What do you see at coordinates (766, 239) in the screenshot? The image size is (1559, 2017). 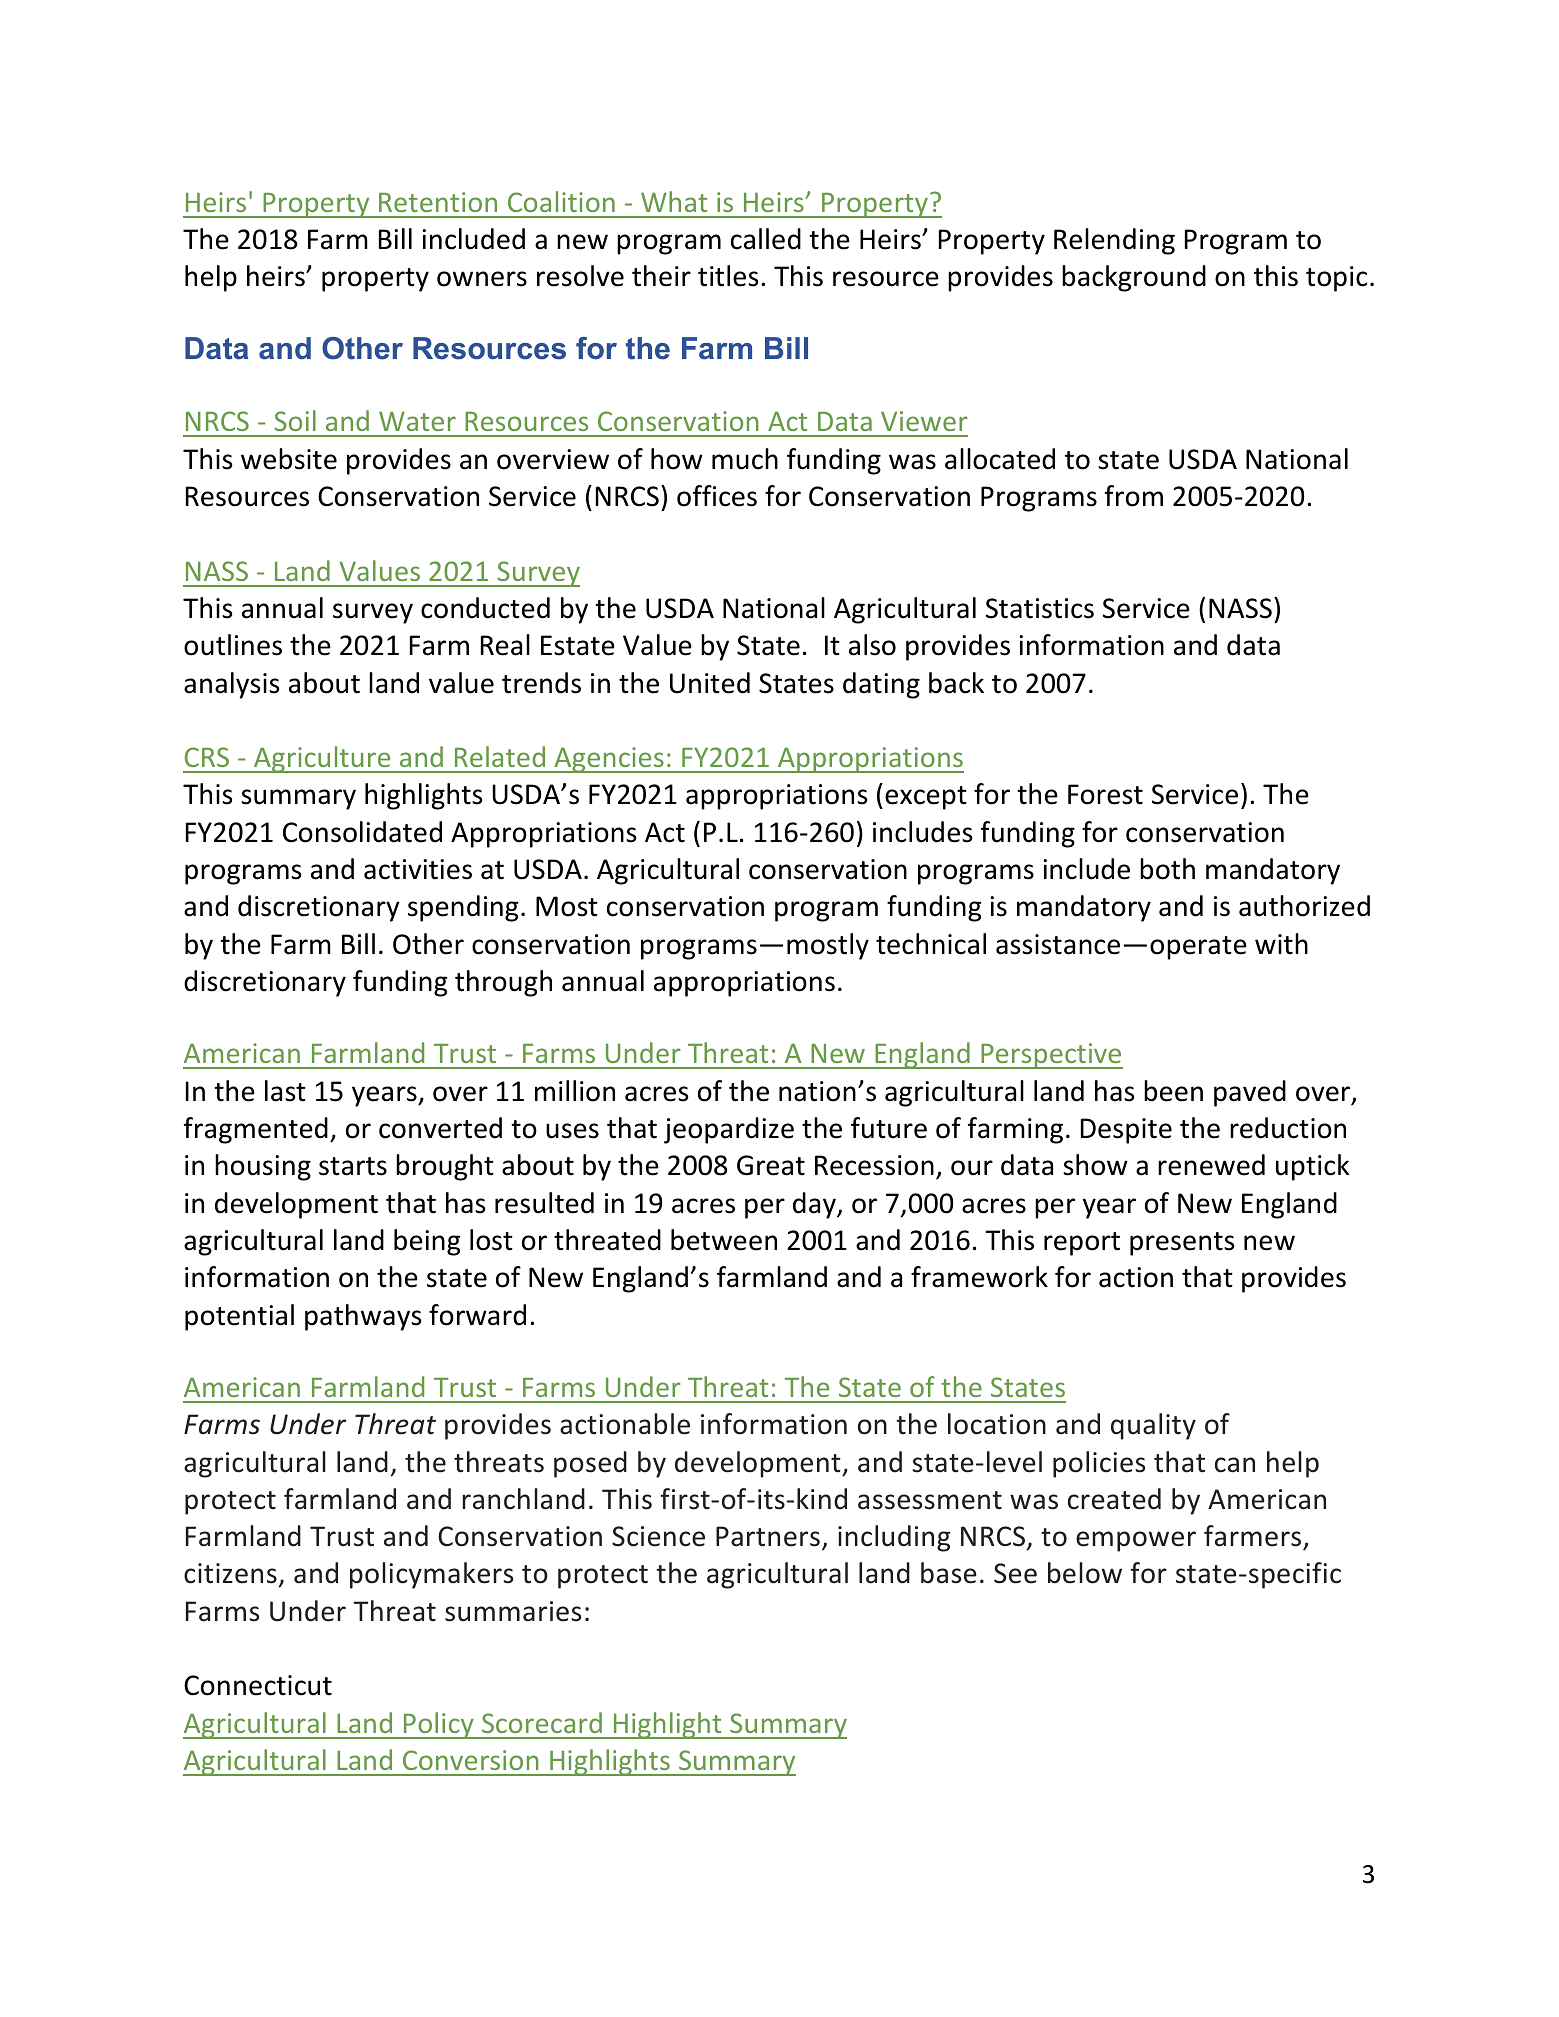 I see `called` at bounding box center [766, 239].
